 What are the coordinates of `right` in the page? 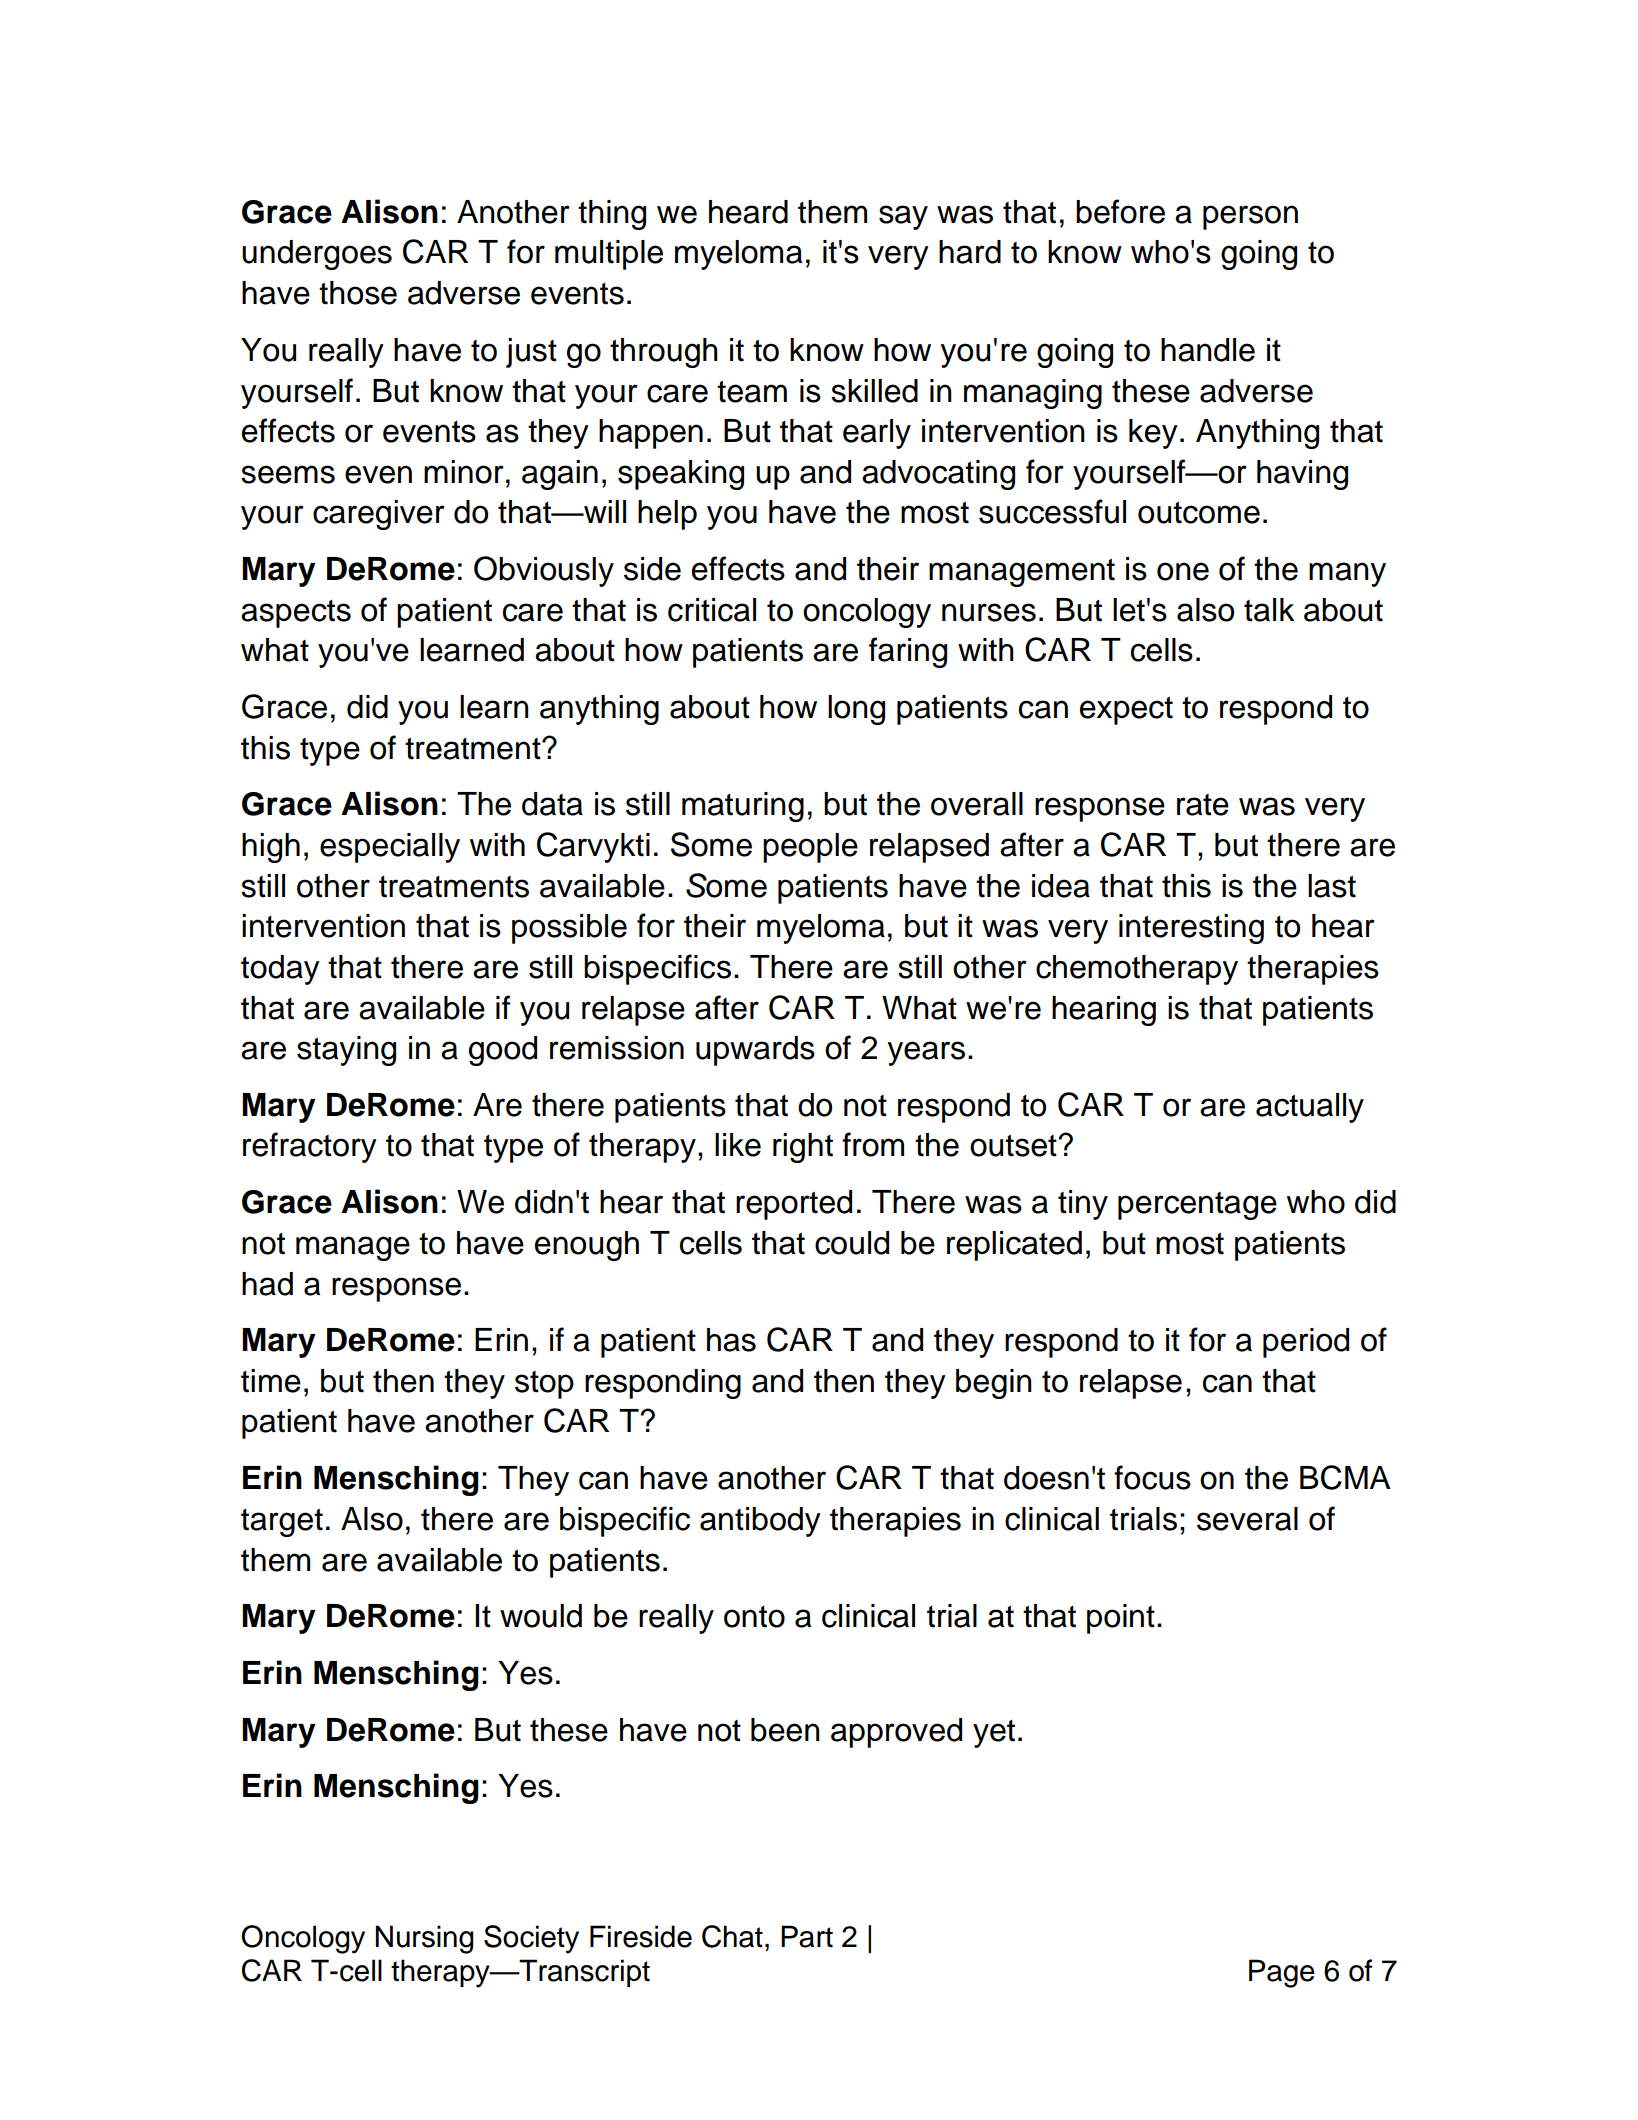 It's located at (803, 1148).
